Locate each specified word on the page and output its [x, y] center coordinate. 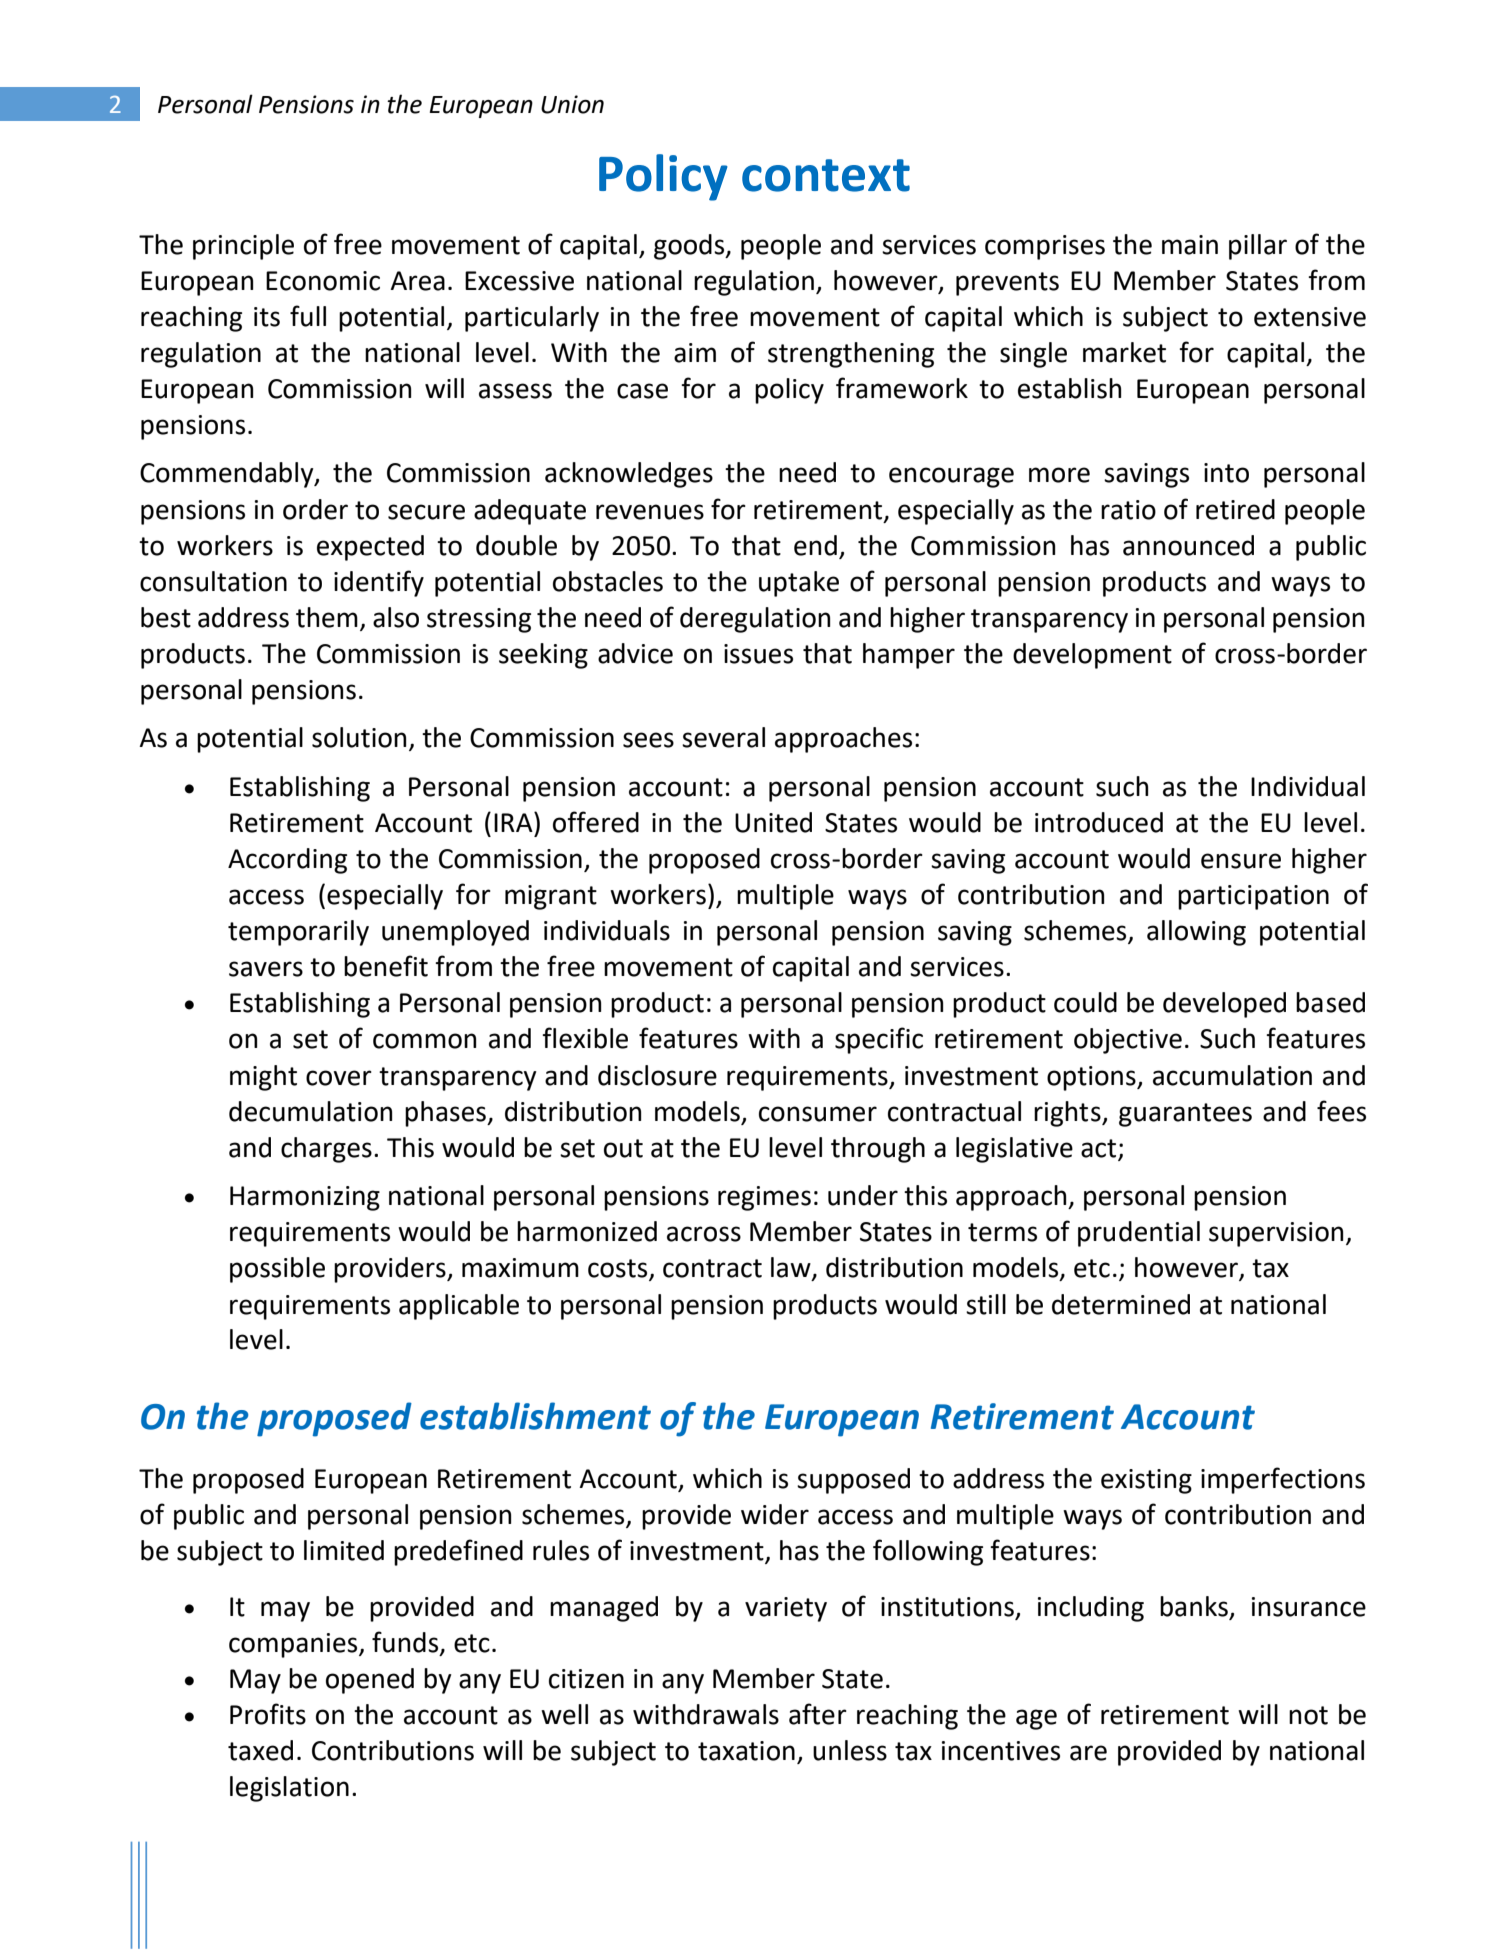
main [1190, 245]
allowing [1196, 933]
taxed [260, 1750]
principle [243, 247]
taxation [746, 1751]
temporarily [298, 933]
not [1308, 1715]
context [826, 175]
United [773, 822]
